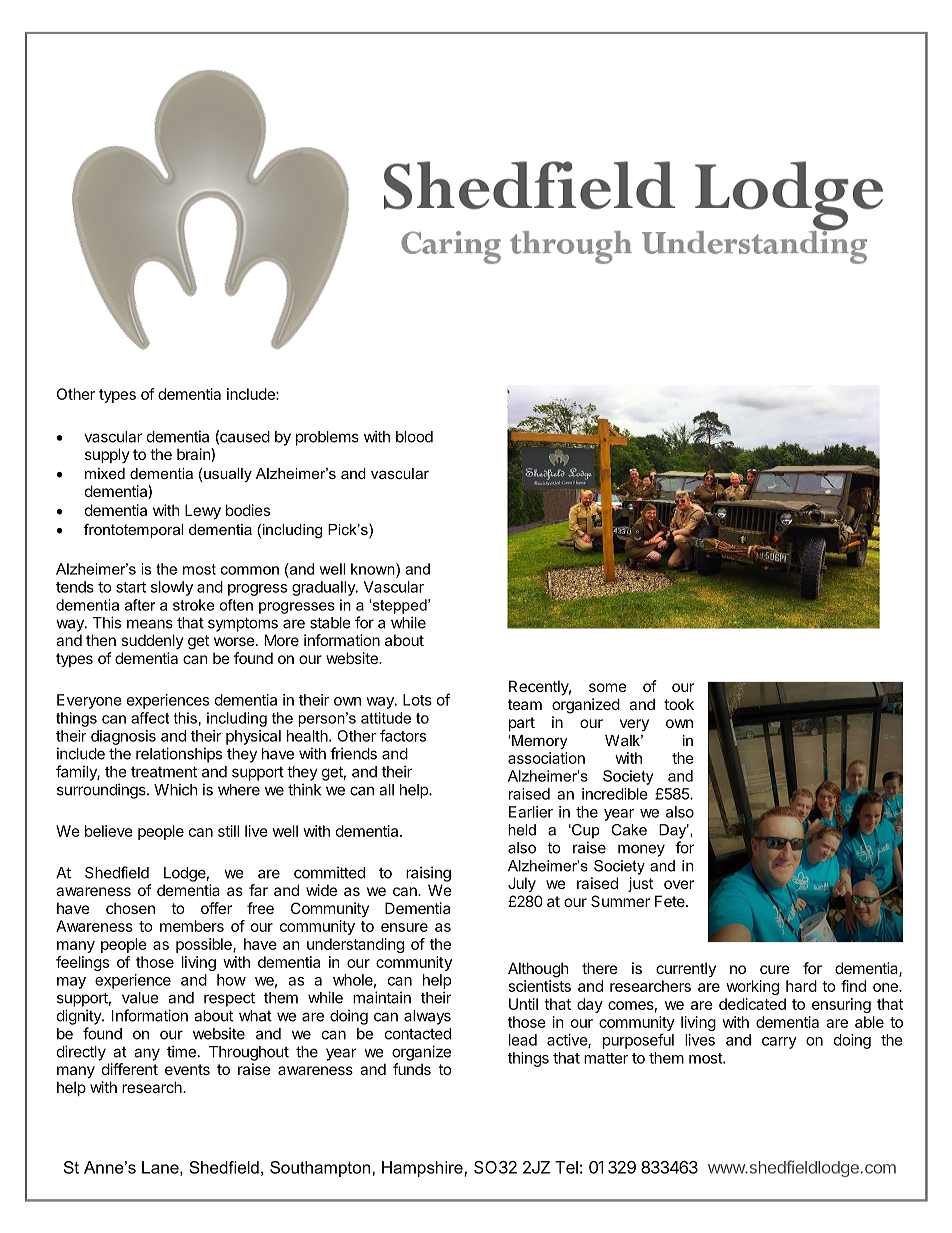 This screenshot has height=1233, width=952. I want to click on blood, so click(414, 437).
